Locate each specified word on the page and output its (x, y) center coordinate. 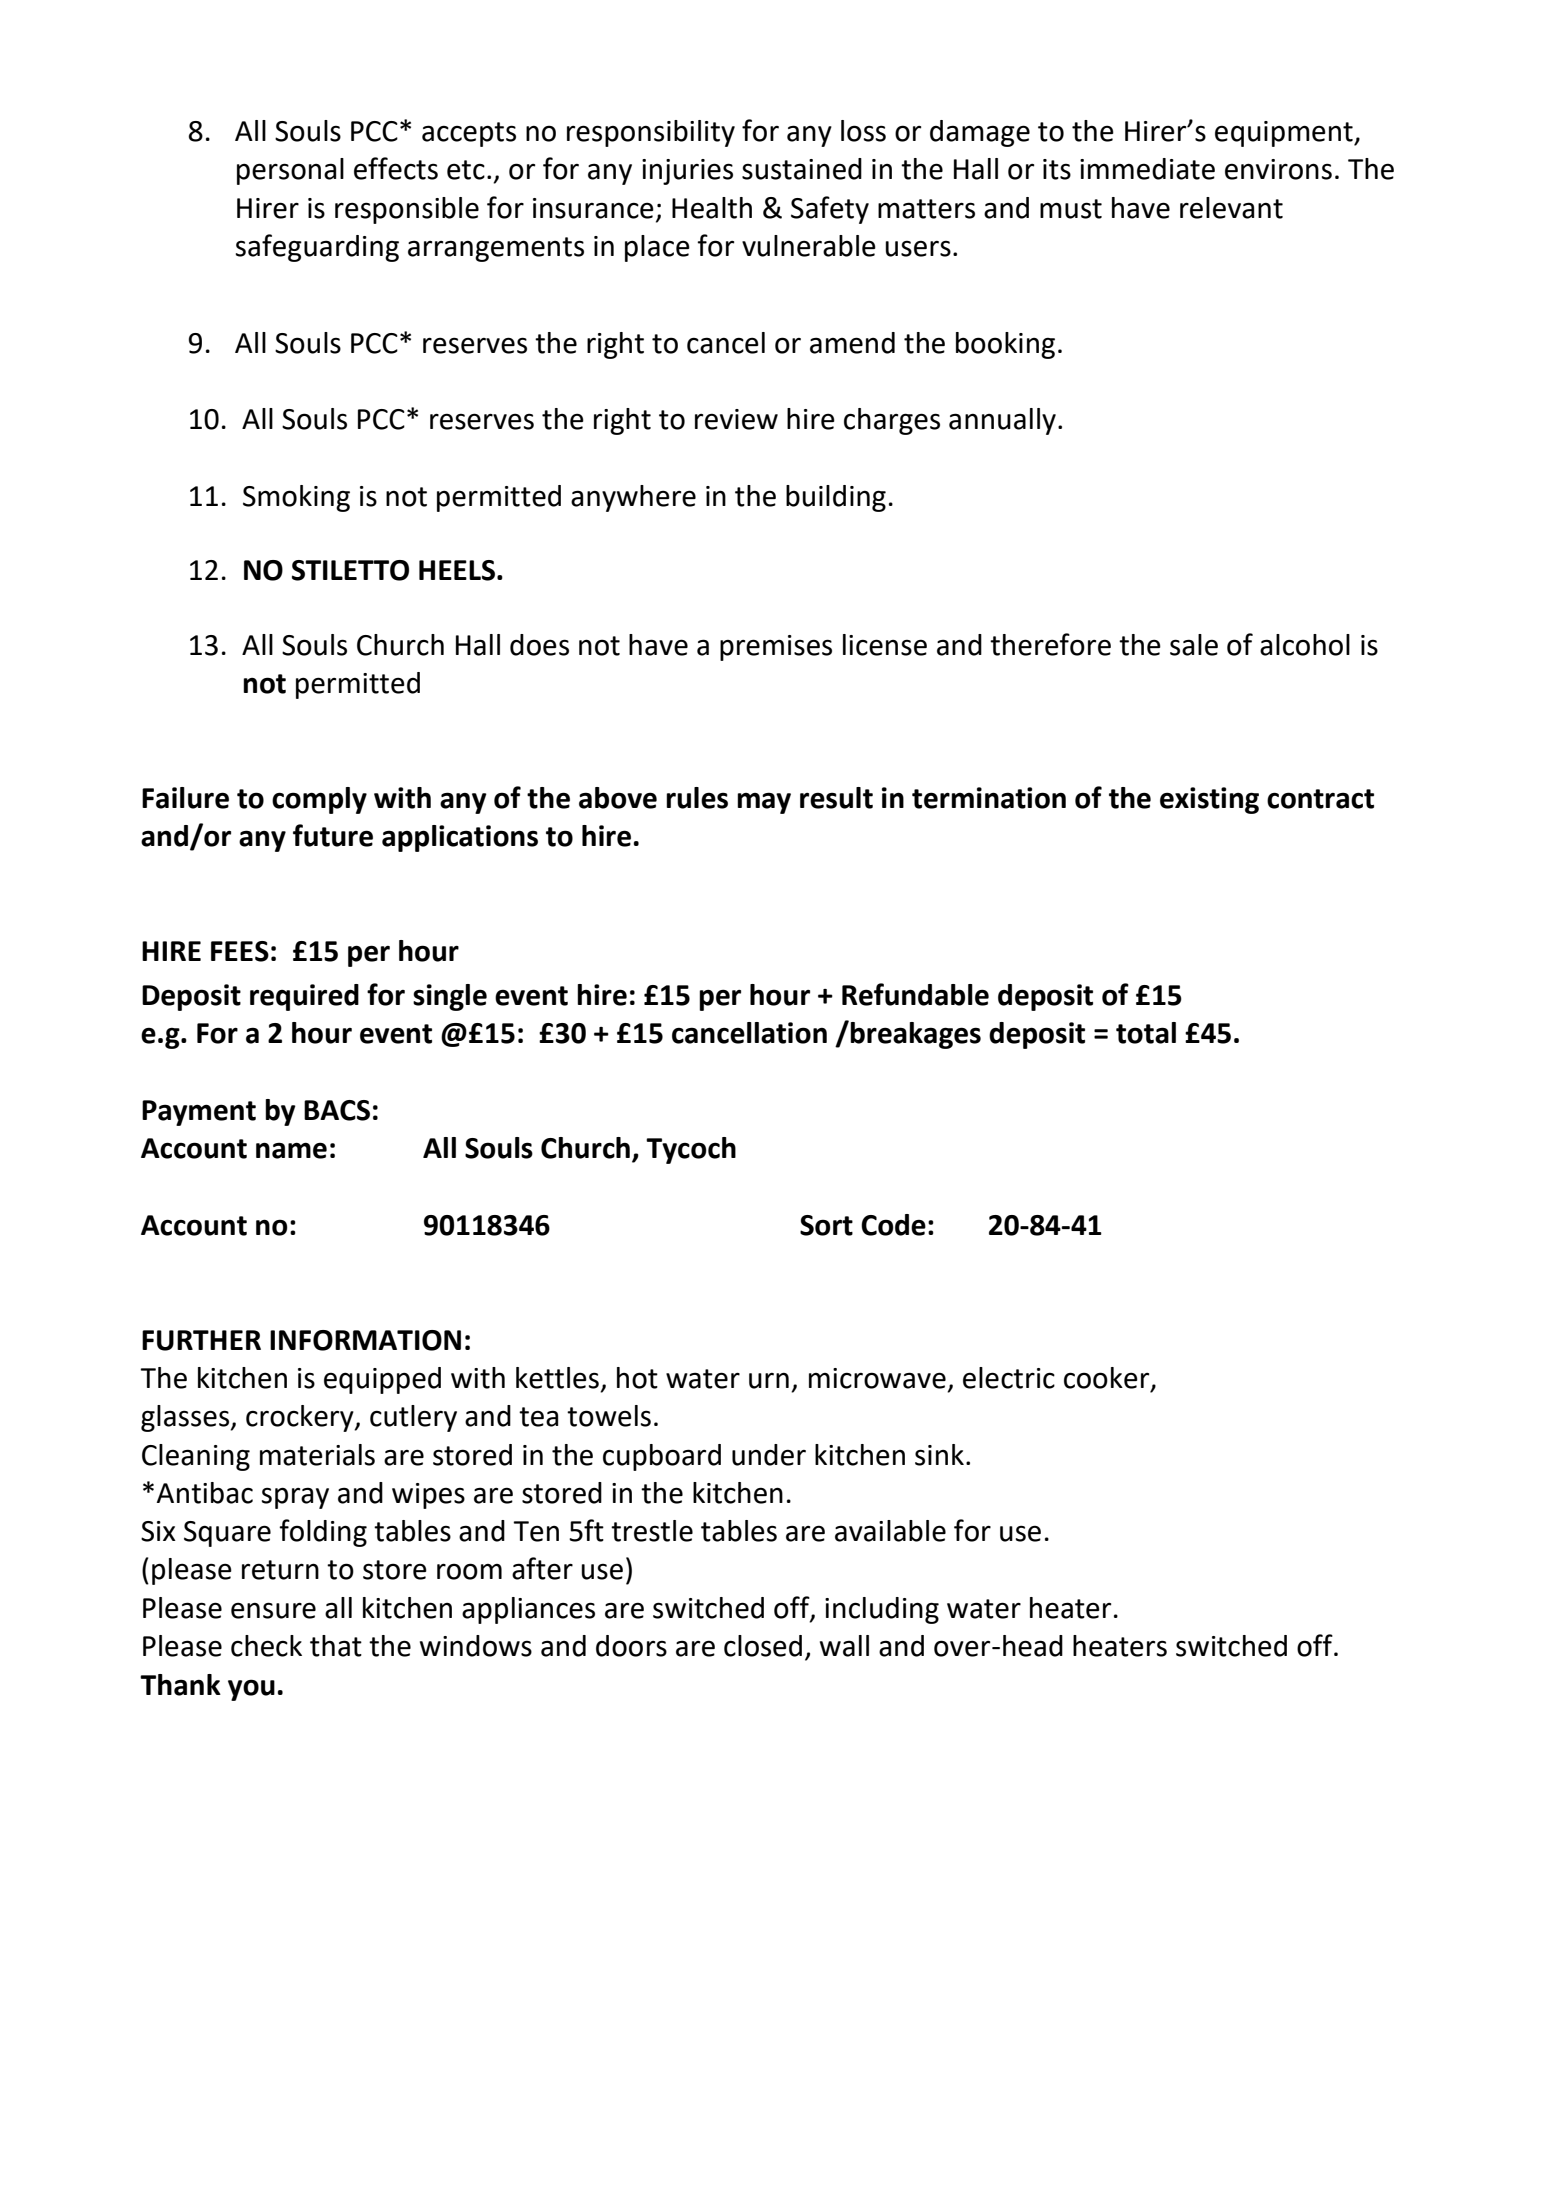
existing (1209, 800)
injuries (687, 172)
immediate (1147, 169)
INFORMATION (365, 1340)
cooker (1108, 1379)
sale (1194, 645)
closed (763, 1646)
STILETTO (350, 570)
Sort (826, 1225)
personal (290, 171)
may (764, 803)
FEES (240, 951)
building (836, 498)
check (266, 1646)
